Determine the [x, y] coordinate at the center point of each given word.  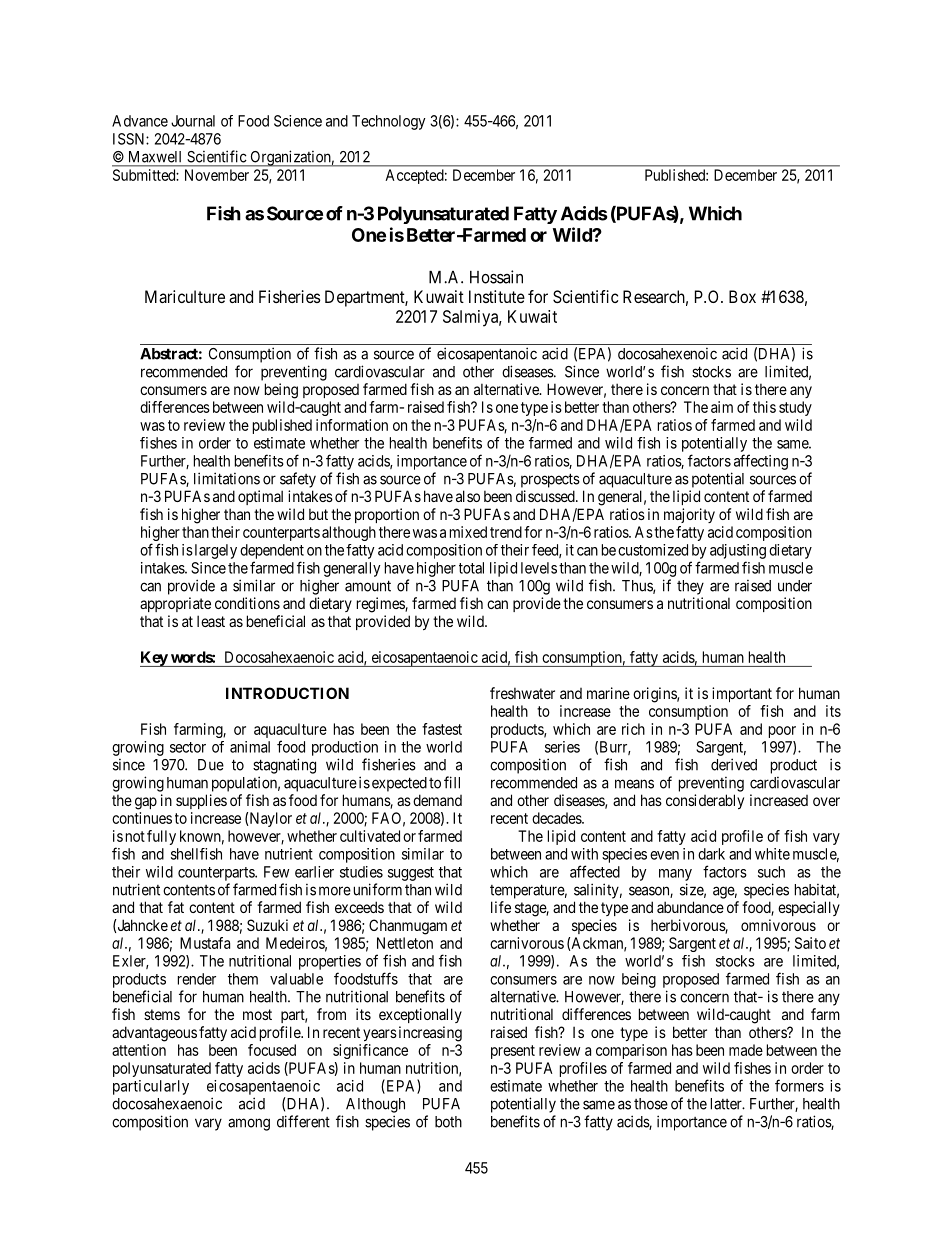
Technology [389, 122]
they [690, 587]
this [764, 407]
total [471, 568]
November [217, 175]
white [772, 854]
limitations [227, 478]
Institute [497, 296]
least [211, 621]
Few [276, 872]
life [501, 907]
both [448, 1122]
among [249, 1124]
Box [742, 296]
